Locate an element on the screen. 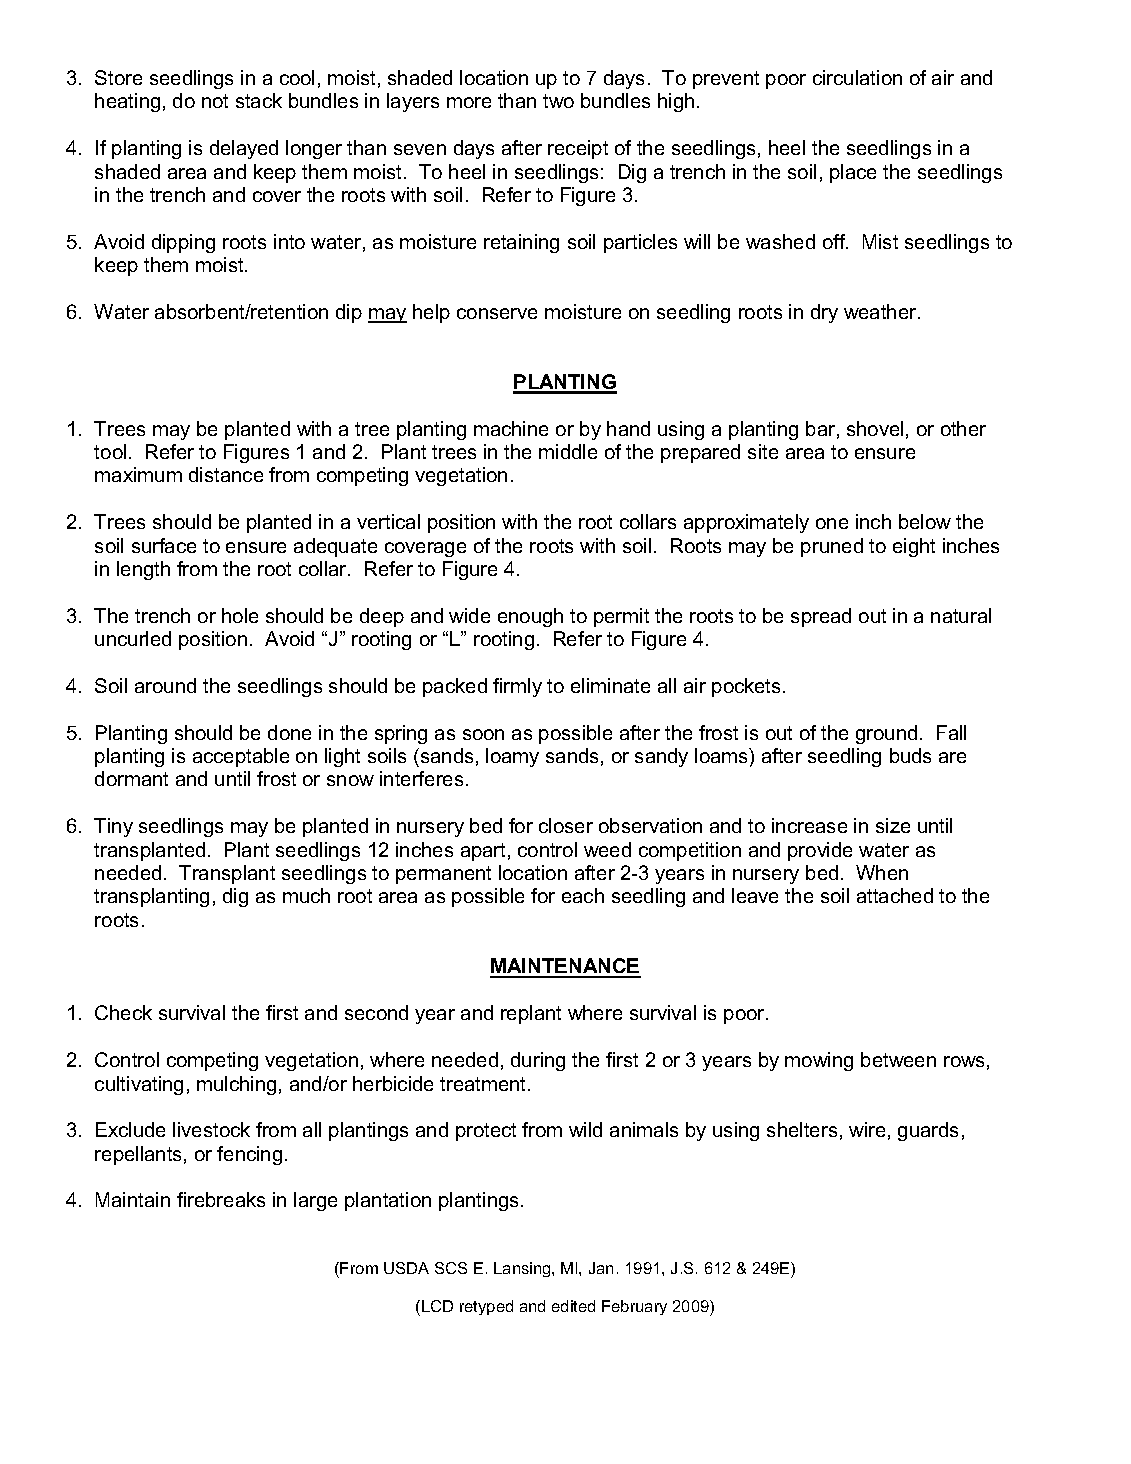  ground is located at coordinates (886, 734).
